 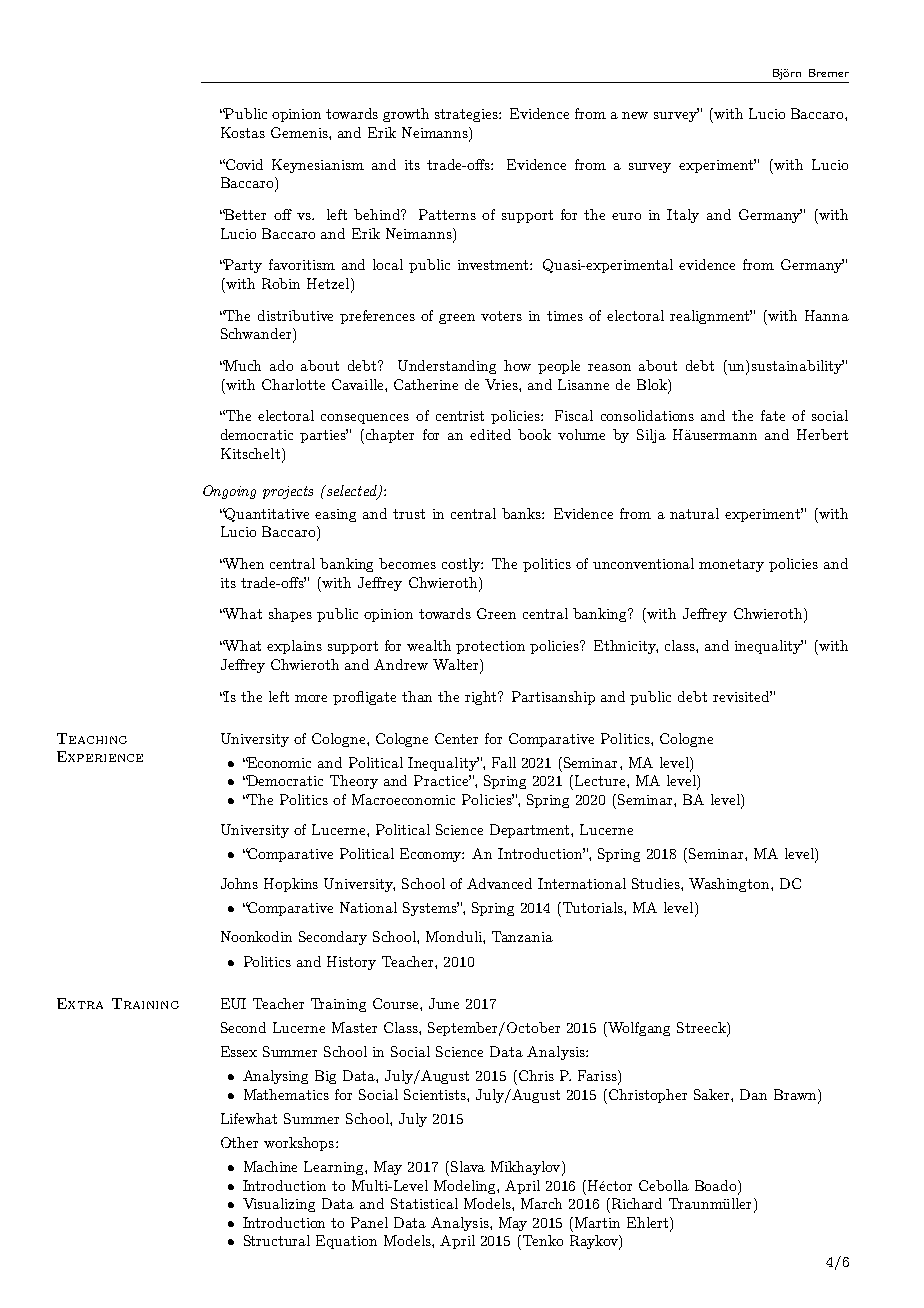 I want to click on Keynesianism, so click(x=318, y=166).
